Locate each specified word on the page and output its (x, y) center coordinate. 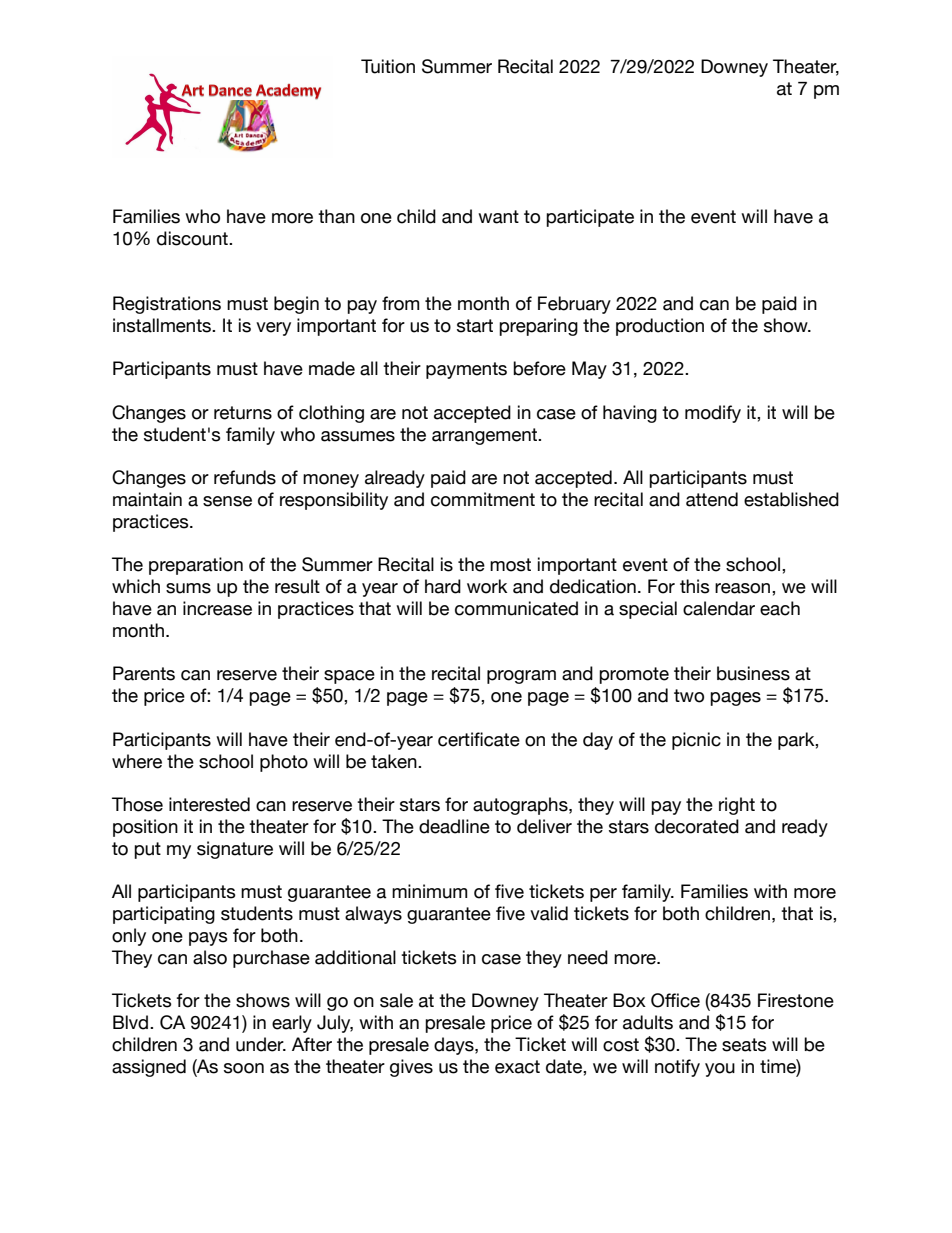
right (737, 806)
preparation (196, 566)
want (498, 217)
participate (590, 218)
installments (163, 325)
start (475, 326)
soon (244, 1068)
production (660, 327)
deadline (454, 826)
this (695, 586)
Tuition (388, 66)
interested (209, 804)
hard (443, 586)
